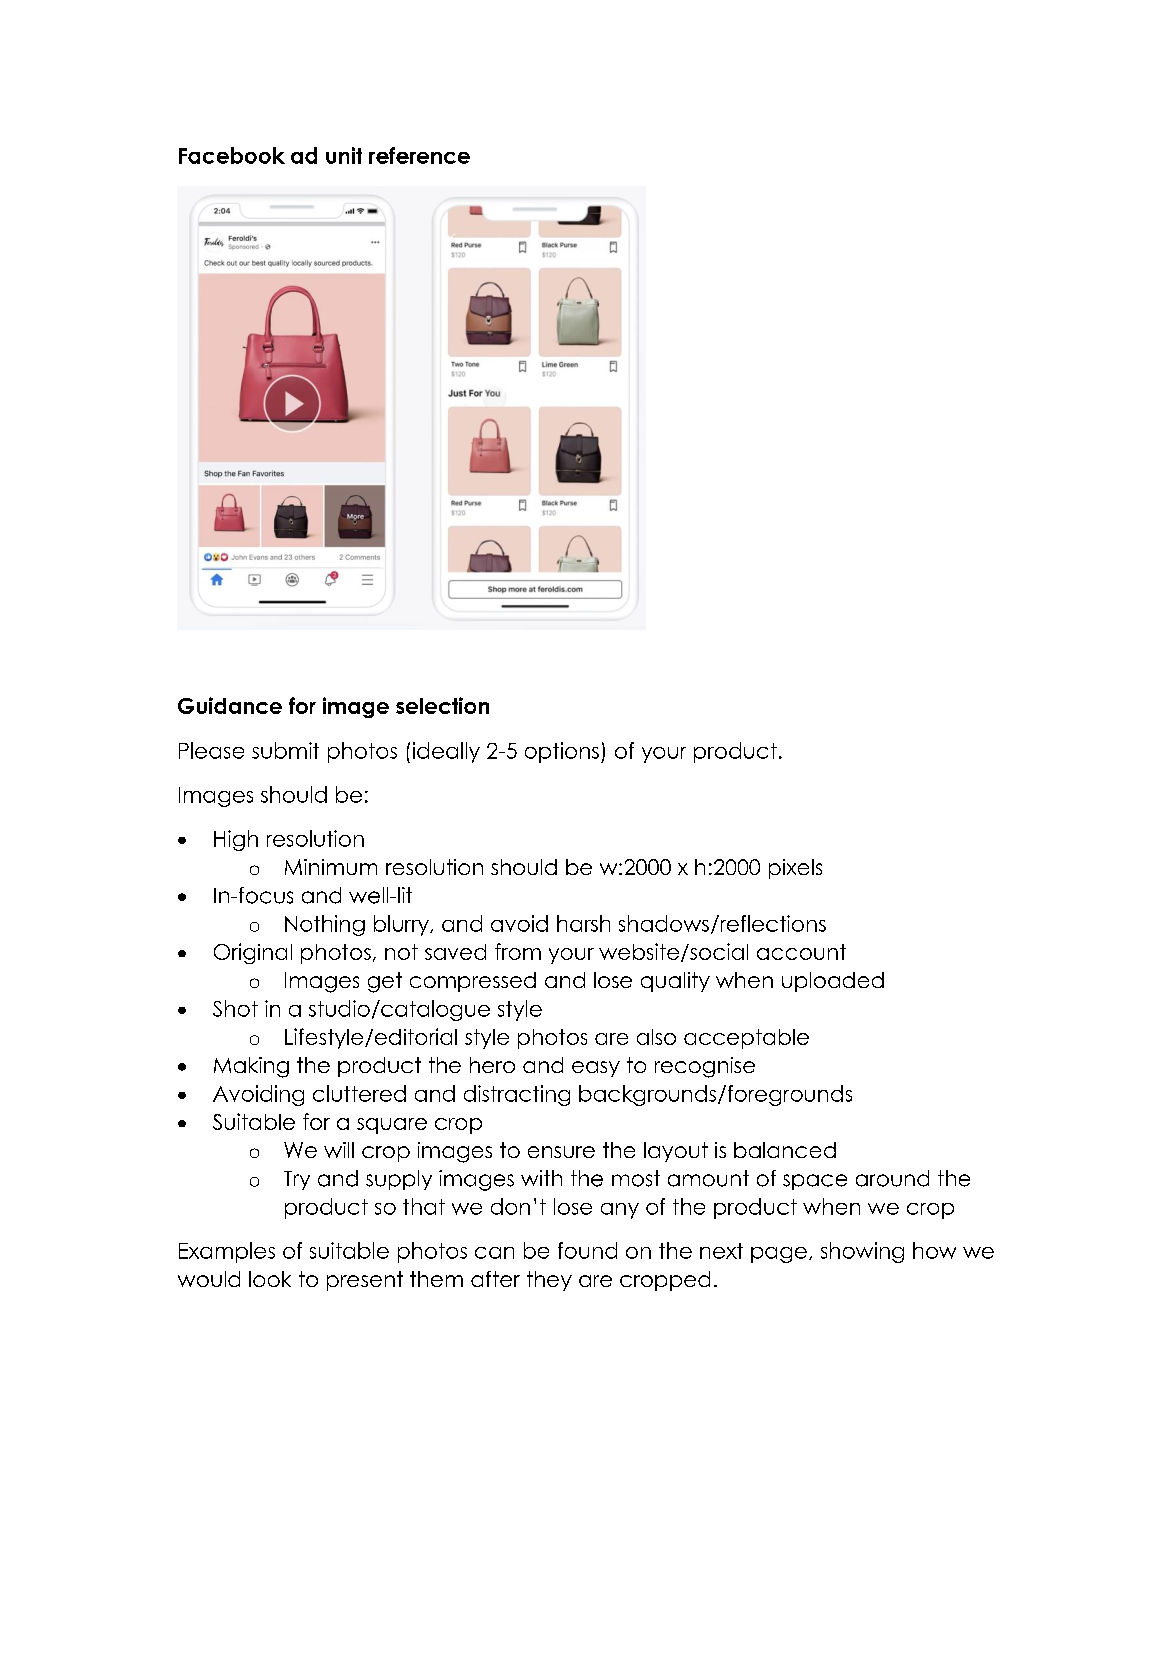 The width and height of the screenshot is (1171, 1657). What do you see at coordinates (795, 869) in the screenshot?
I see `pixels` at bounding box center [795, 869].
